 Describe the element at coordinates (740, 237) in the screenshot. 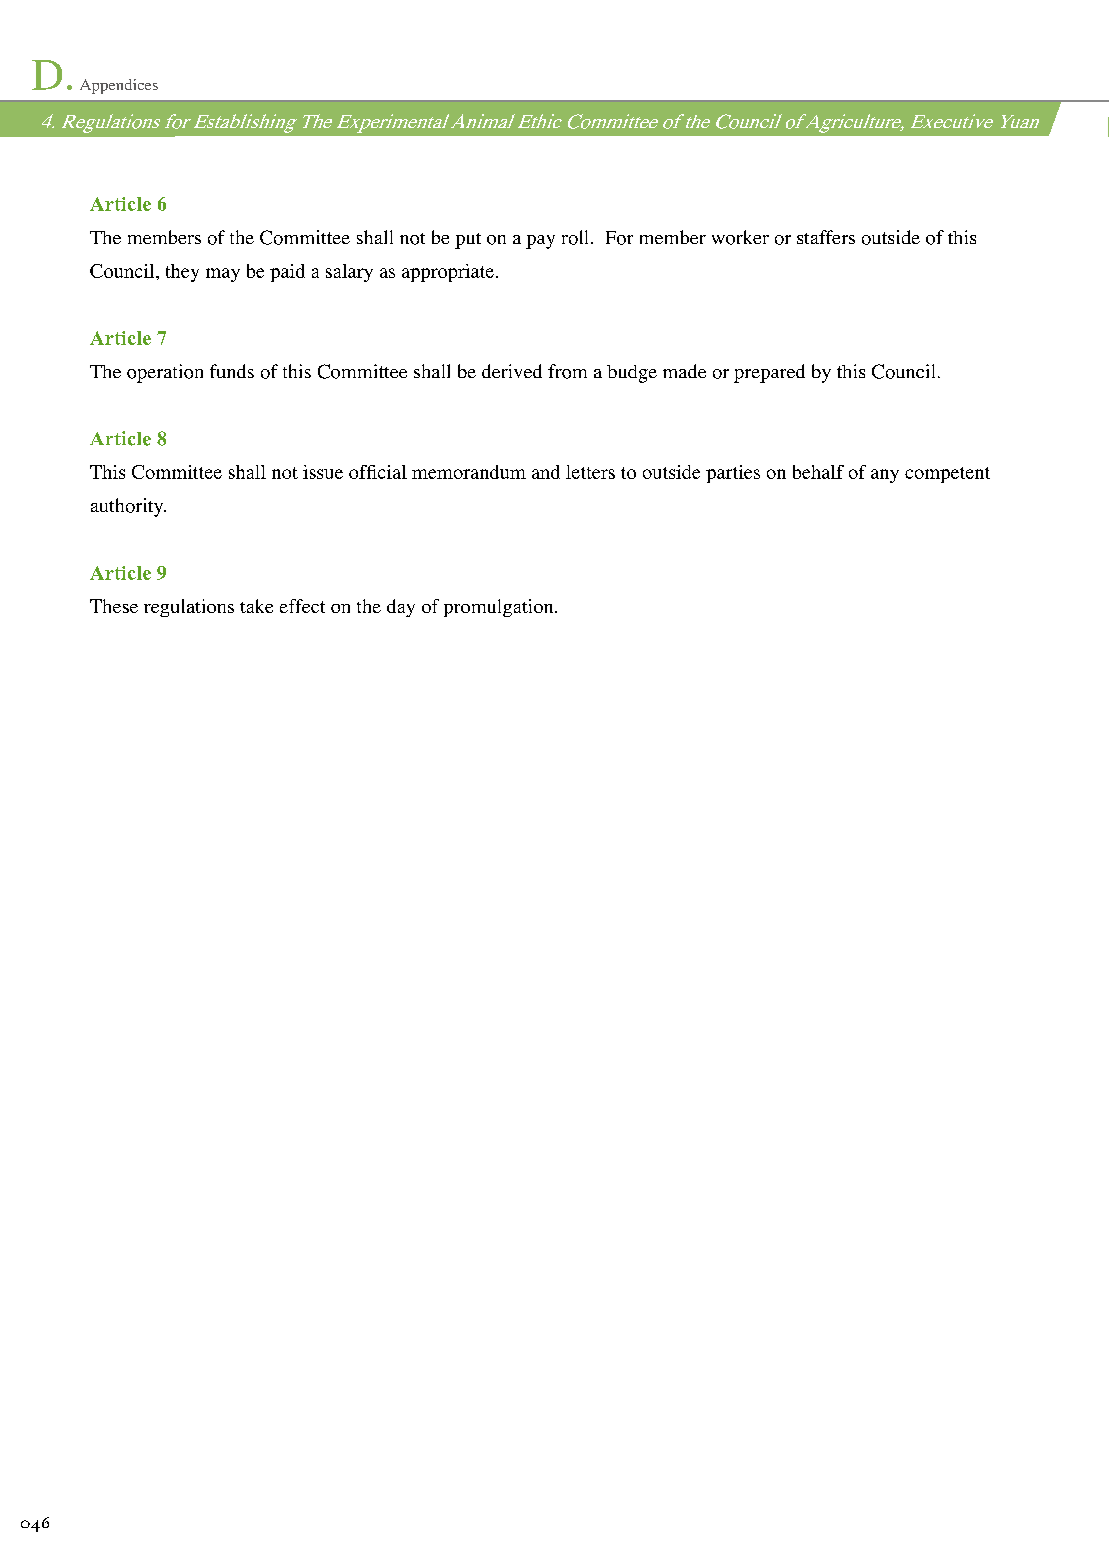

I see `worker` at that location.
